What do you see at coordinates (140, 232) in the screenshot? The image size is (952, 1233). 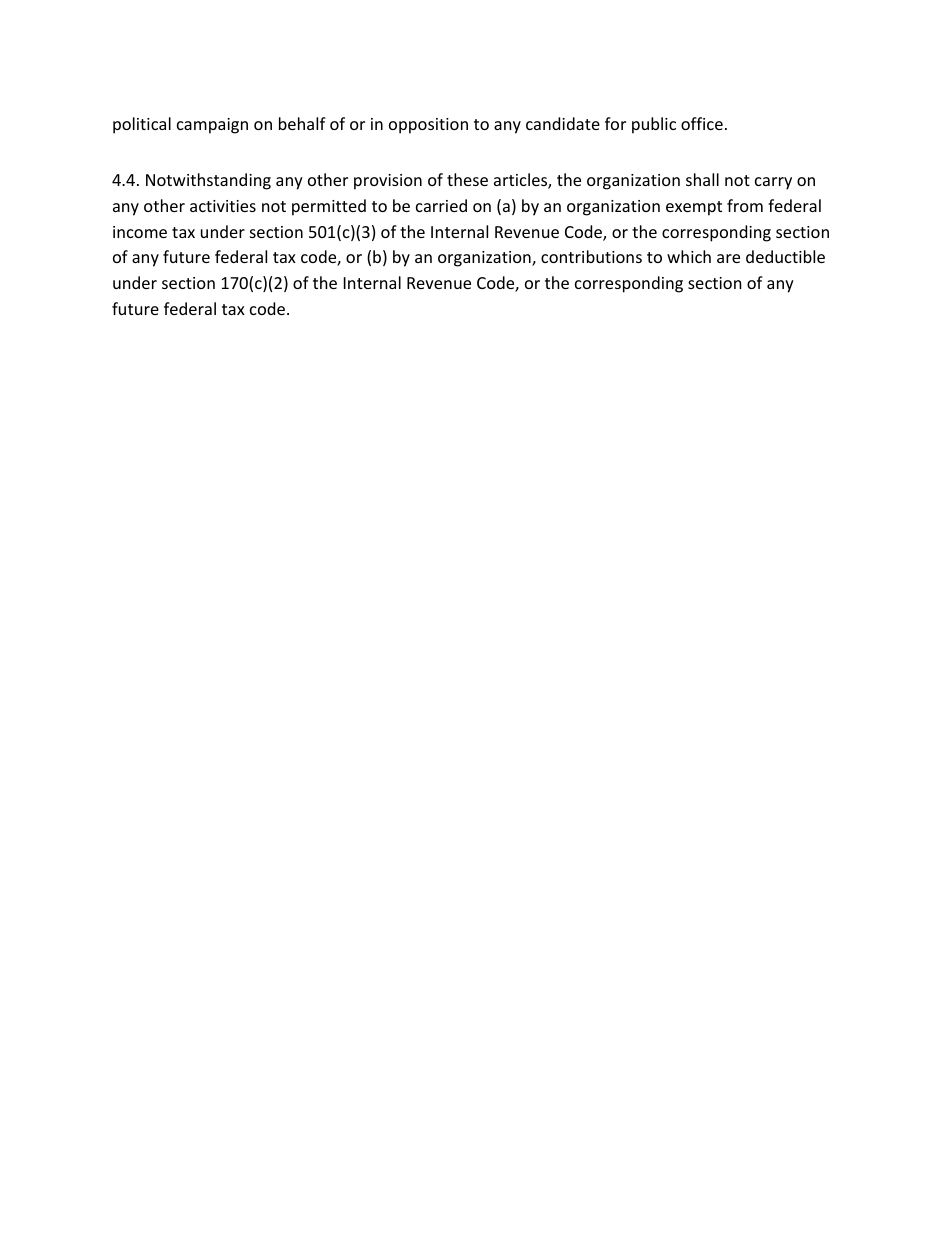 I see `income` at bounding box center [140, 232].
